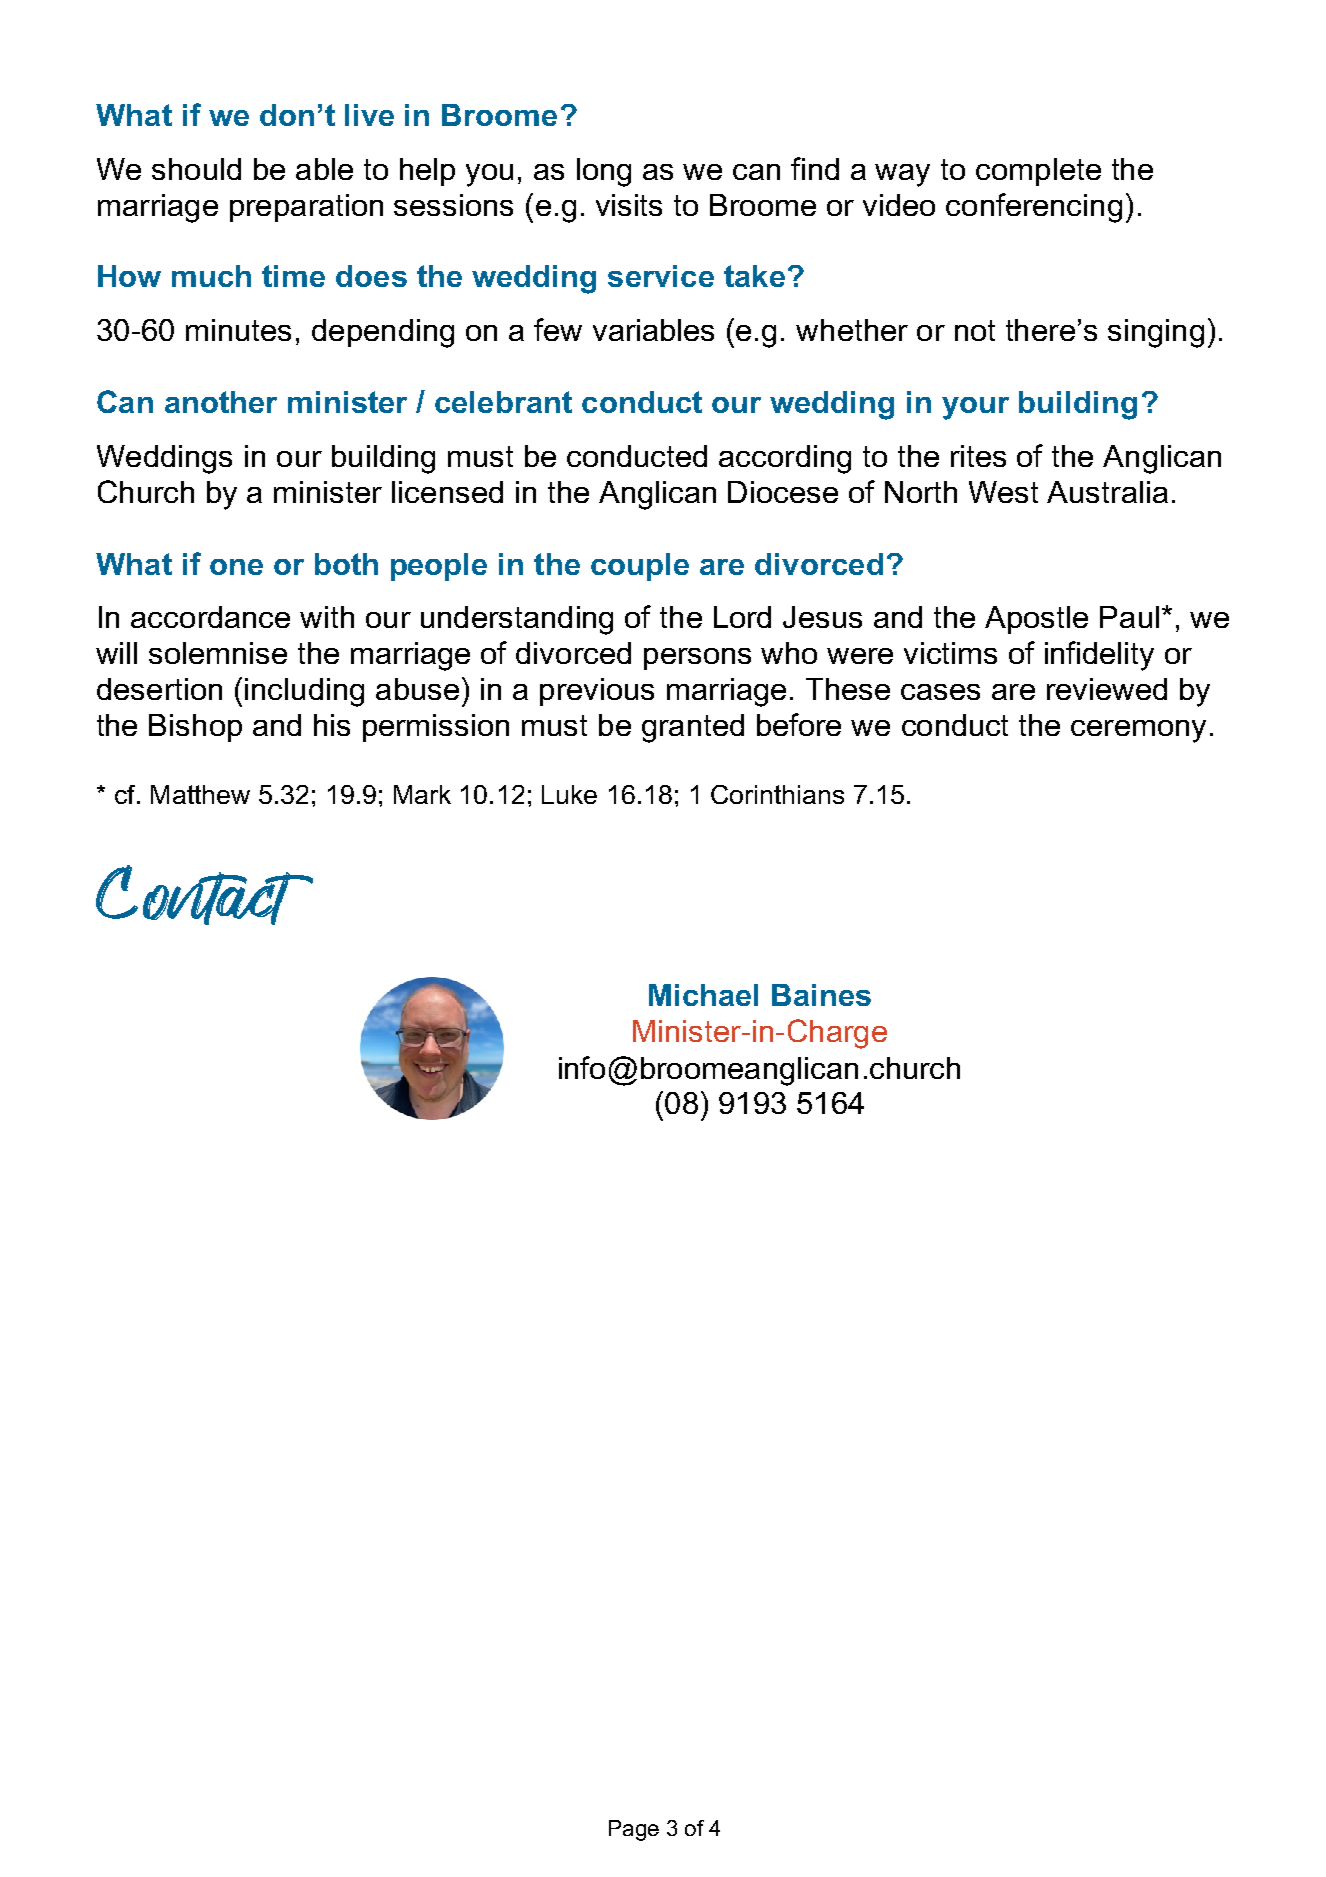 The width and height of the screenshot is (1326, 1877). Describe the element at coordinates (1038, 172) in the screenshot. I see `complete` at that location.
